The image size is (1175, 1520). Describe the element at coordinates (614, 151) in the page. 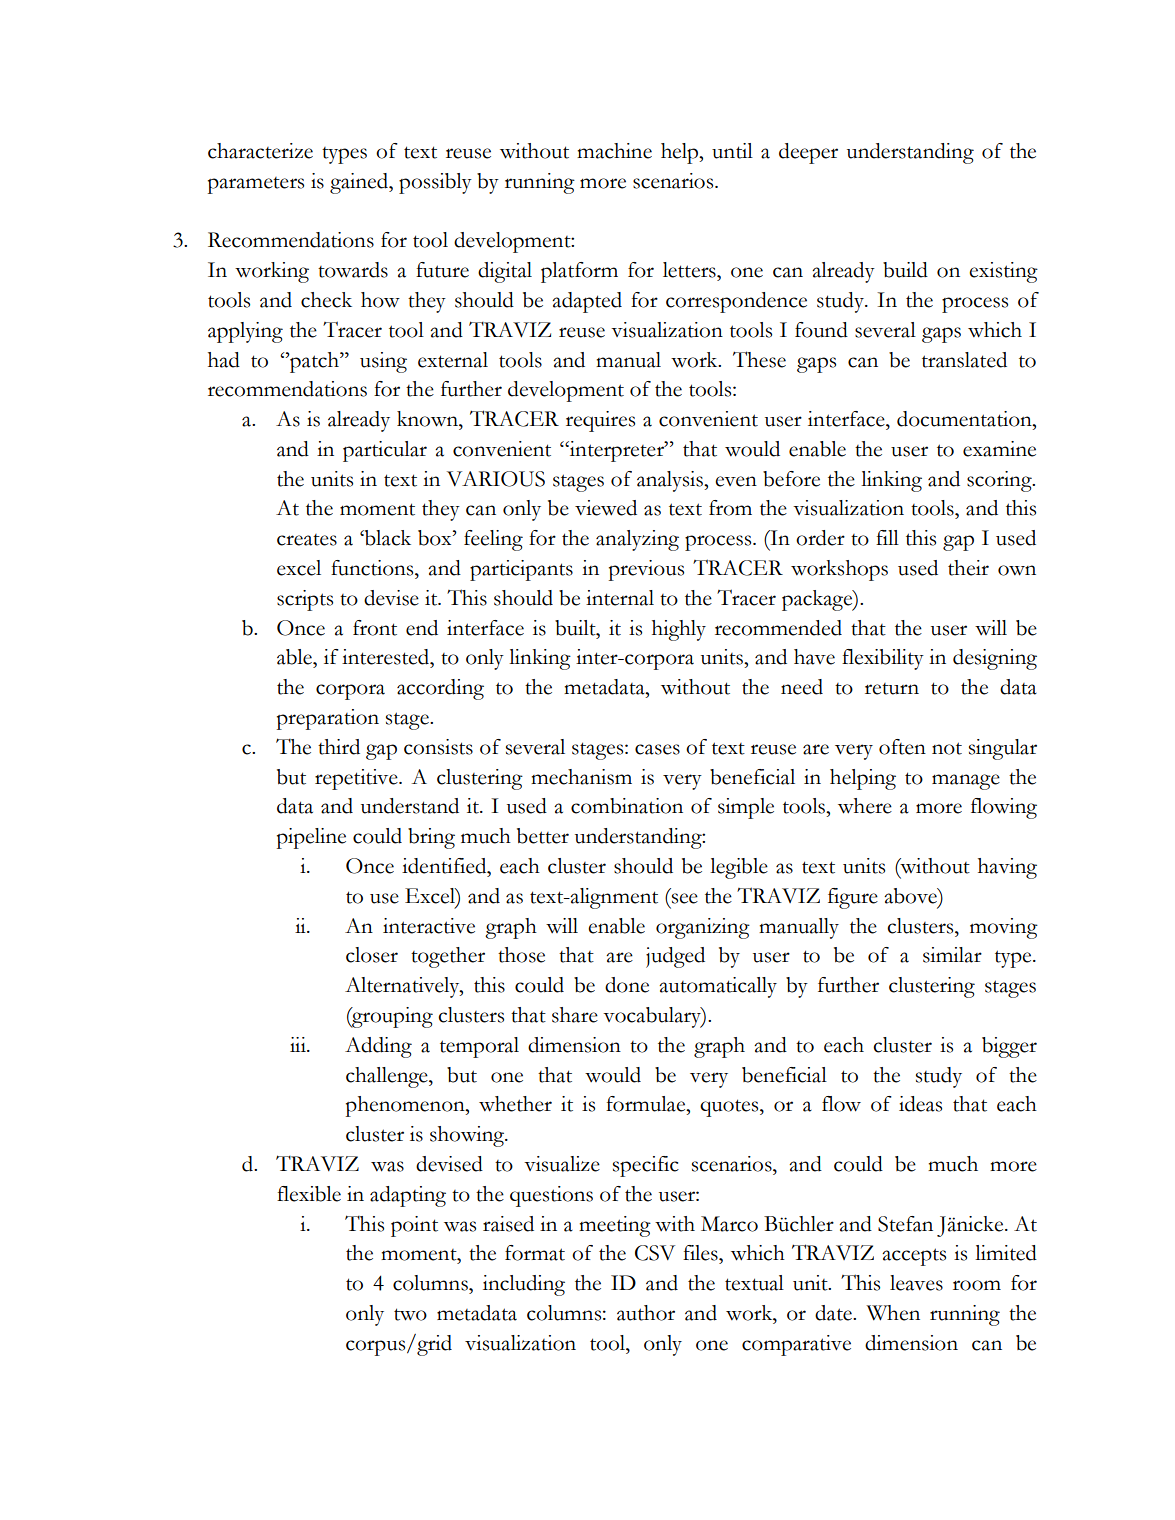

I see `machine` at that location.
